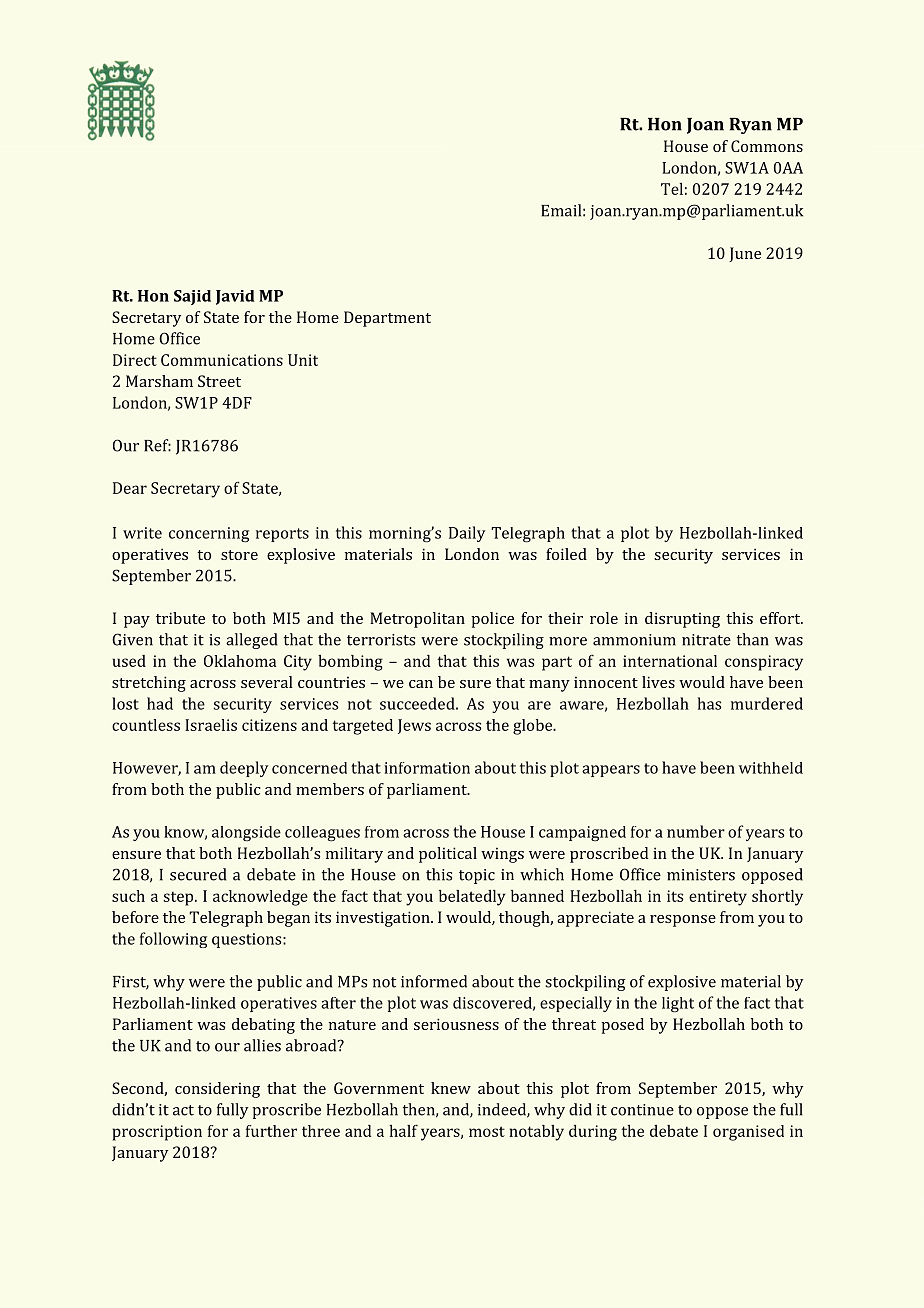 Image resolution: width=924 pixels, height=1308 pixels. Describe the element at coordinates (683, 921) in the page. I see `response` at that location.
